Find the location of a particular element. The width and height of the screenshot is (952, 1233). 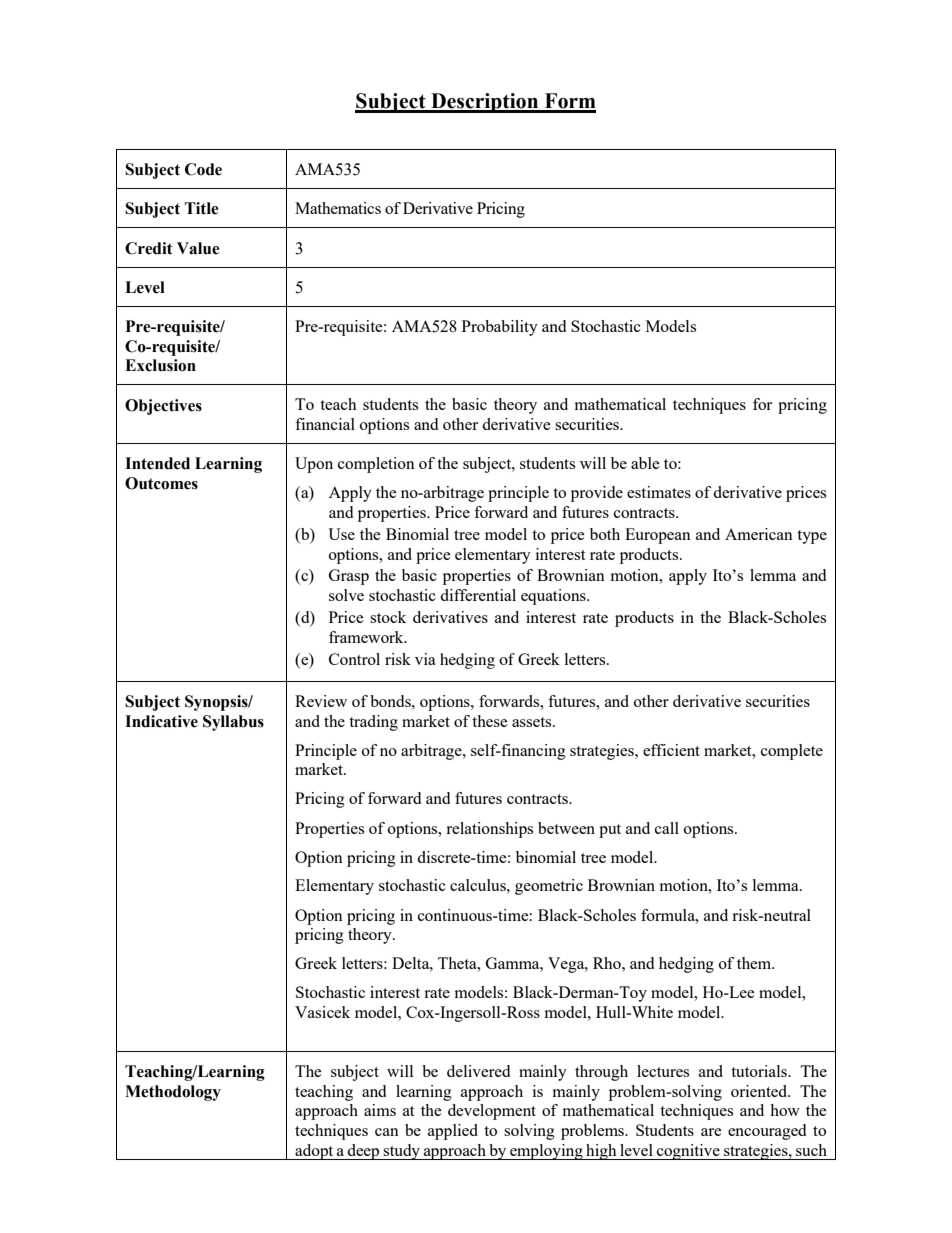

Syllabus is located at coordinates (233, 723).
